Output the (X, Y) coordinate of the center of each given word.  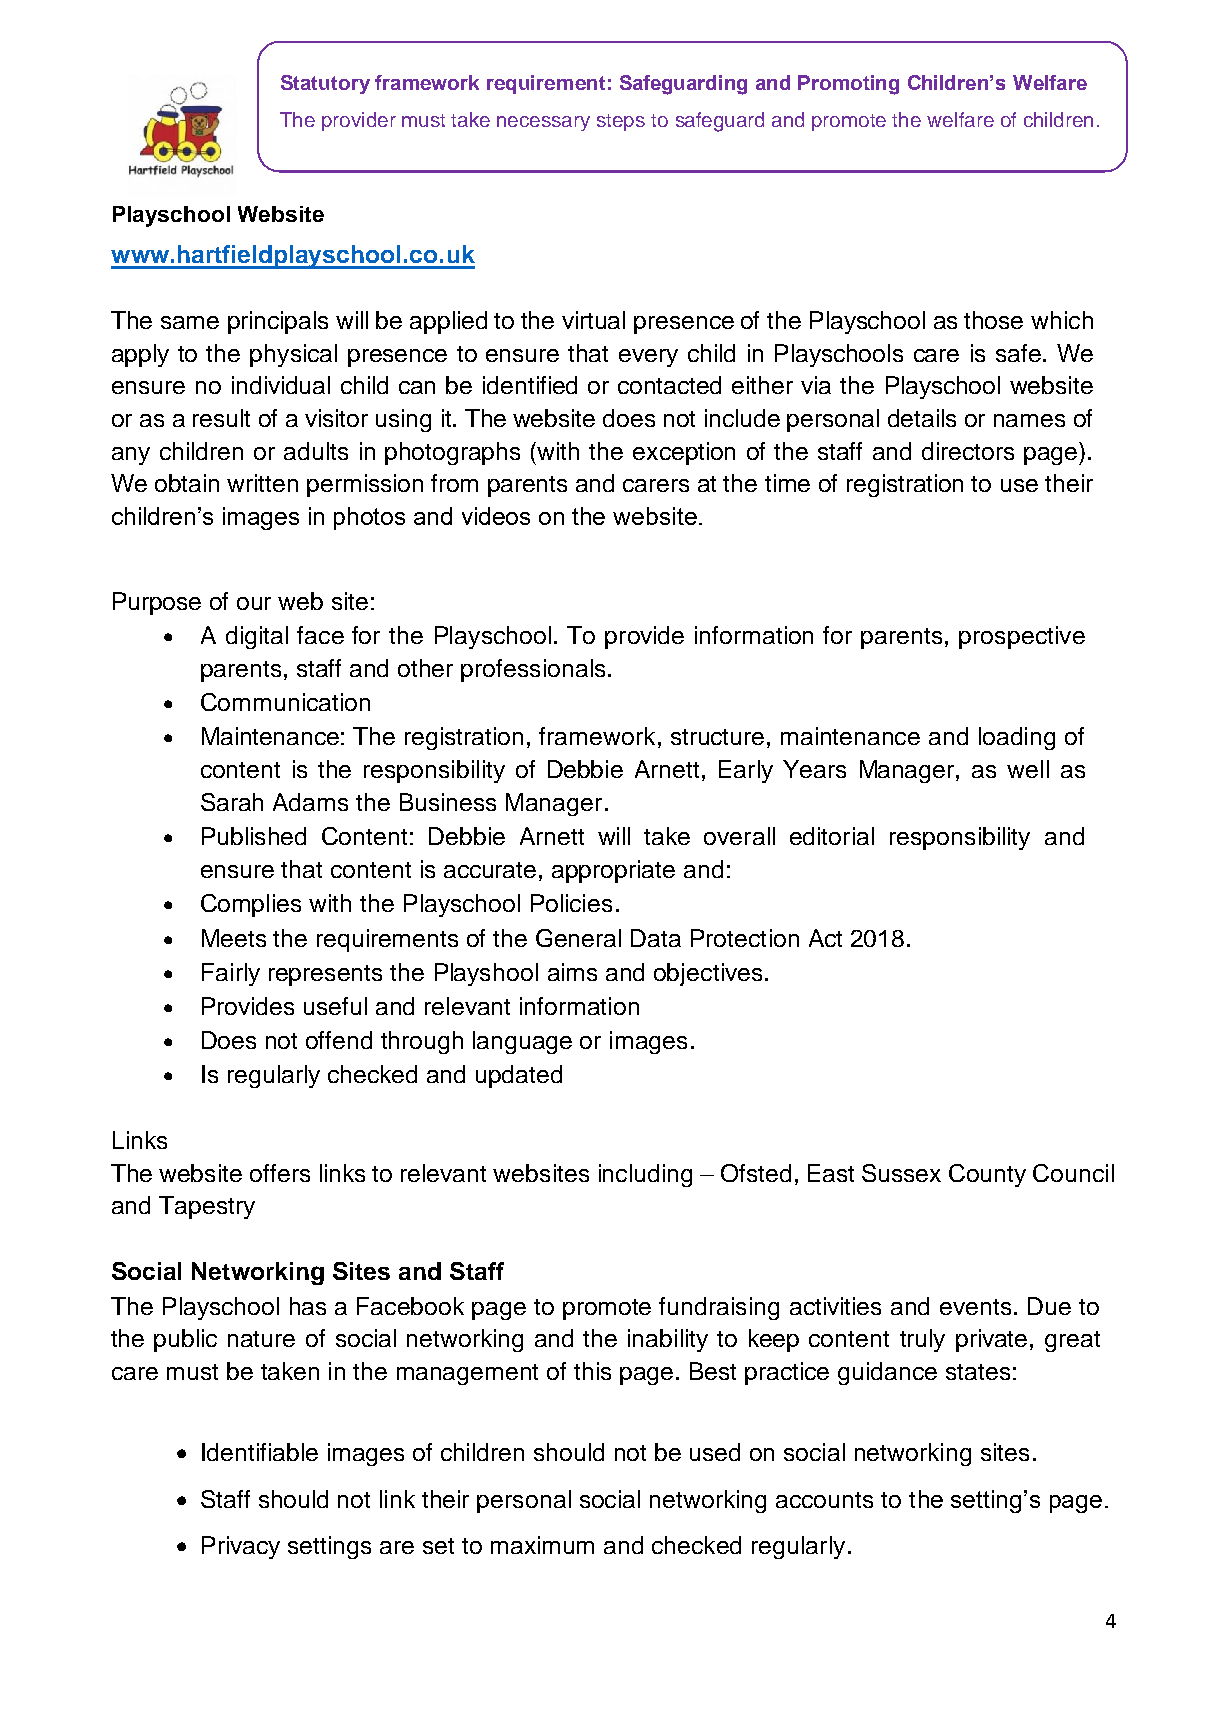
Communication (285, 702)
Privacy (241, 1547)
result (221, 418)
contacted (669, 385)
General (578, 938)
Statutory (325, 84)
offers (280, 1173)
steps (621, 122)
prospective (1022, 637)
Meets (234, 938)
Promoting (848, 85)
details (922, 418)
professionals (533, 670)
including (645, 1175)
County (987, 1175)
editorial (832, 836)
